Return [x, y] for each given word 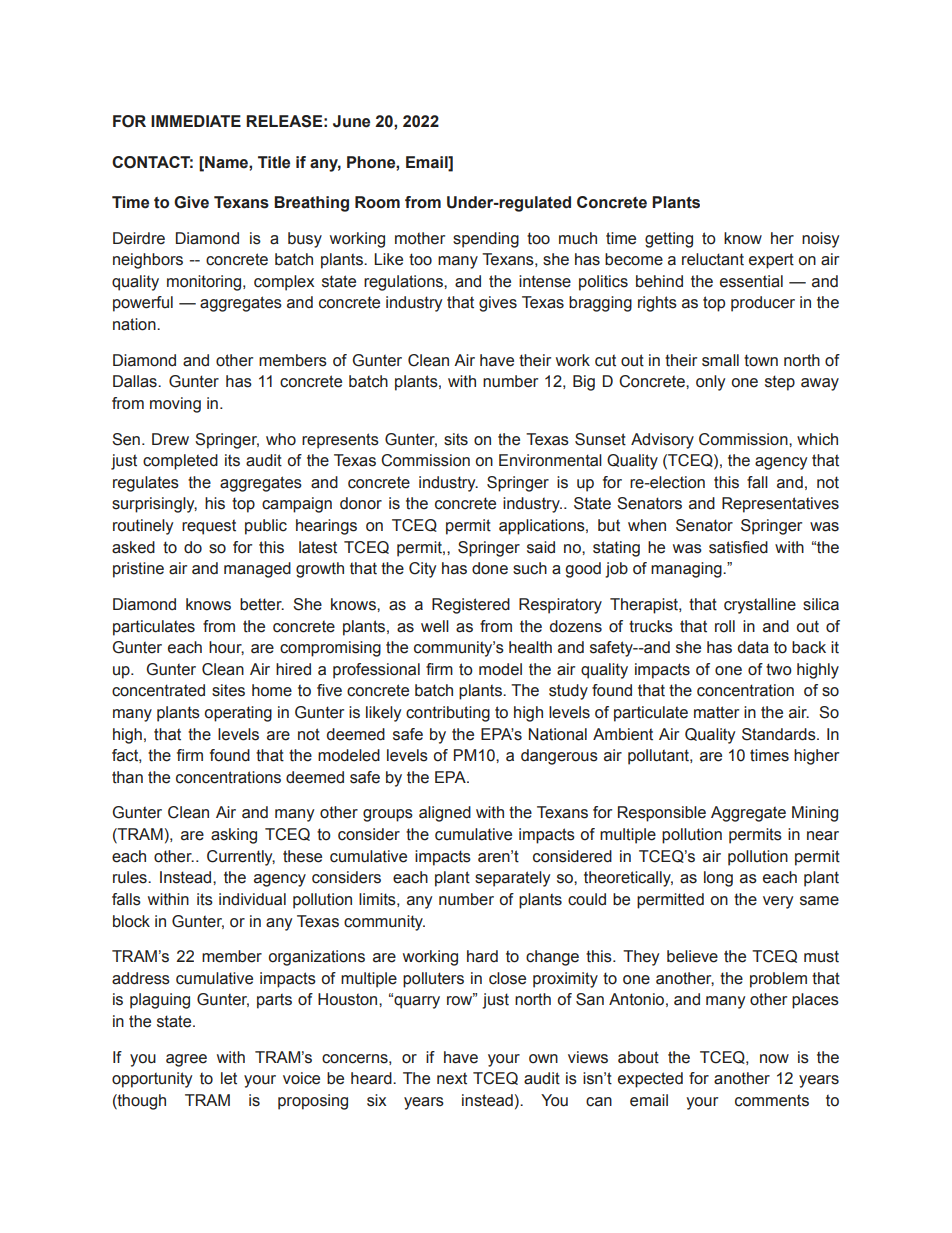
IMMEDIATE [196, 121]
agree [186, 1060]
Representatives [780, 505]
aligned [445, 814]
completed [180, 462]
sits [456, 439]
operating [238, 714]
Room [377, 202]
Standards [780, 734]
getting [669, 240]
